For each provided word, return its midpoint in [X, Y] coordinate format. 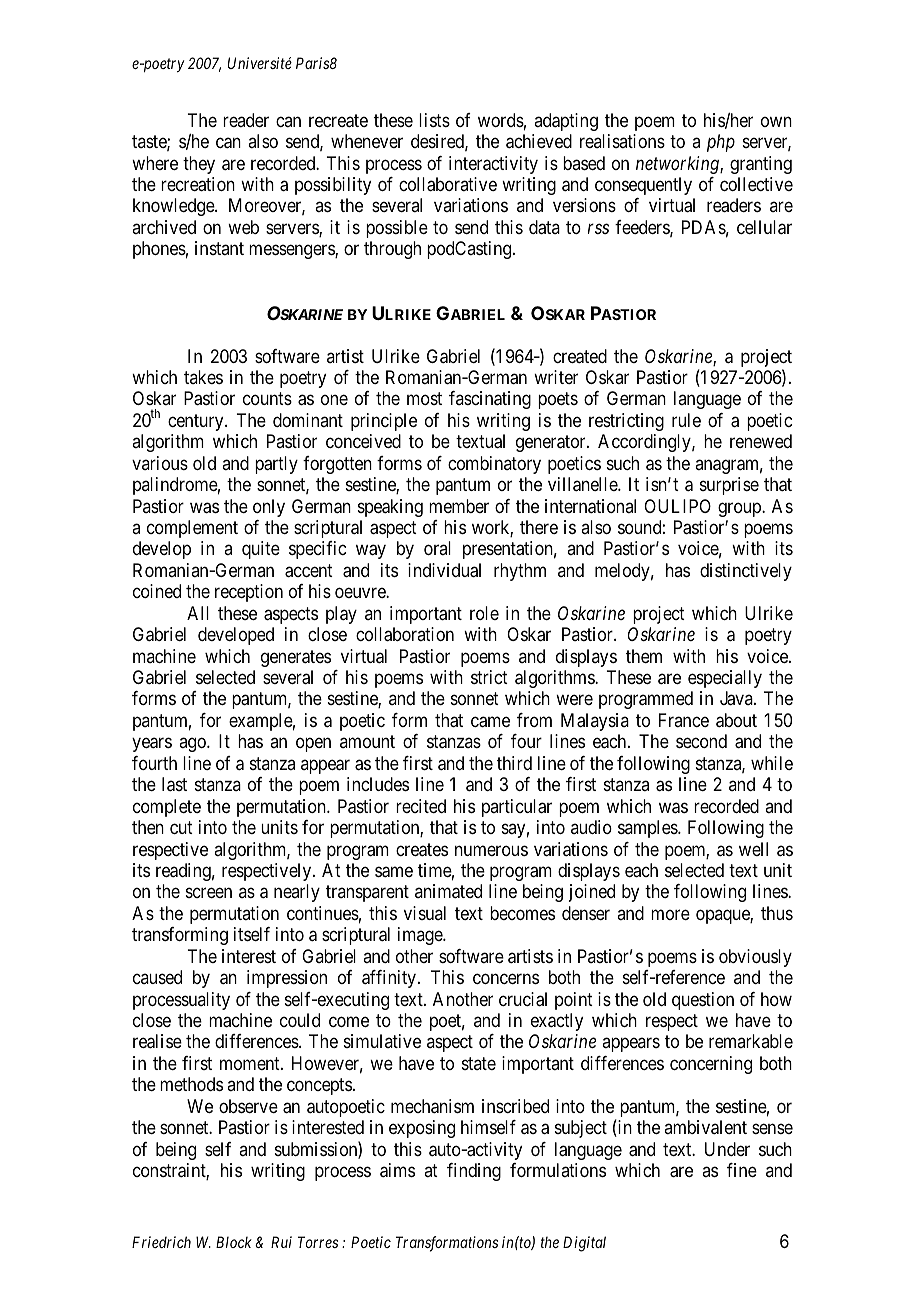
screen [209, 893]
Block [234, 1242]
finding [474, 1172]
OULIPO [677, 506]
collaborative [448, 184]
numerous [491, 850]
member [459, 506]
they [199, 165]
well [753, 849]
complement [192, 529]
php [721, 143]
